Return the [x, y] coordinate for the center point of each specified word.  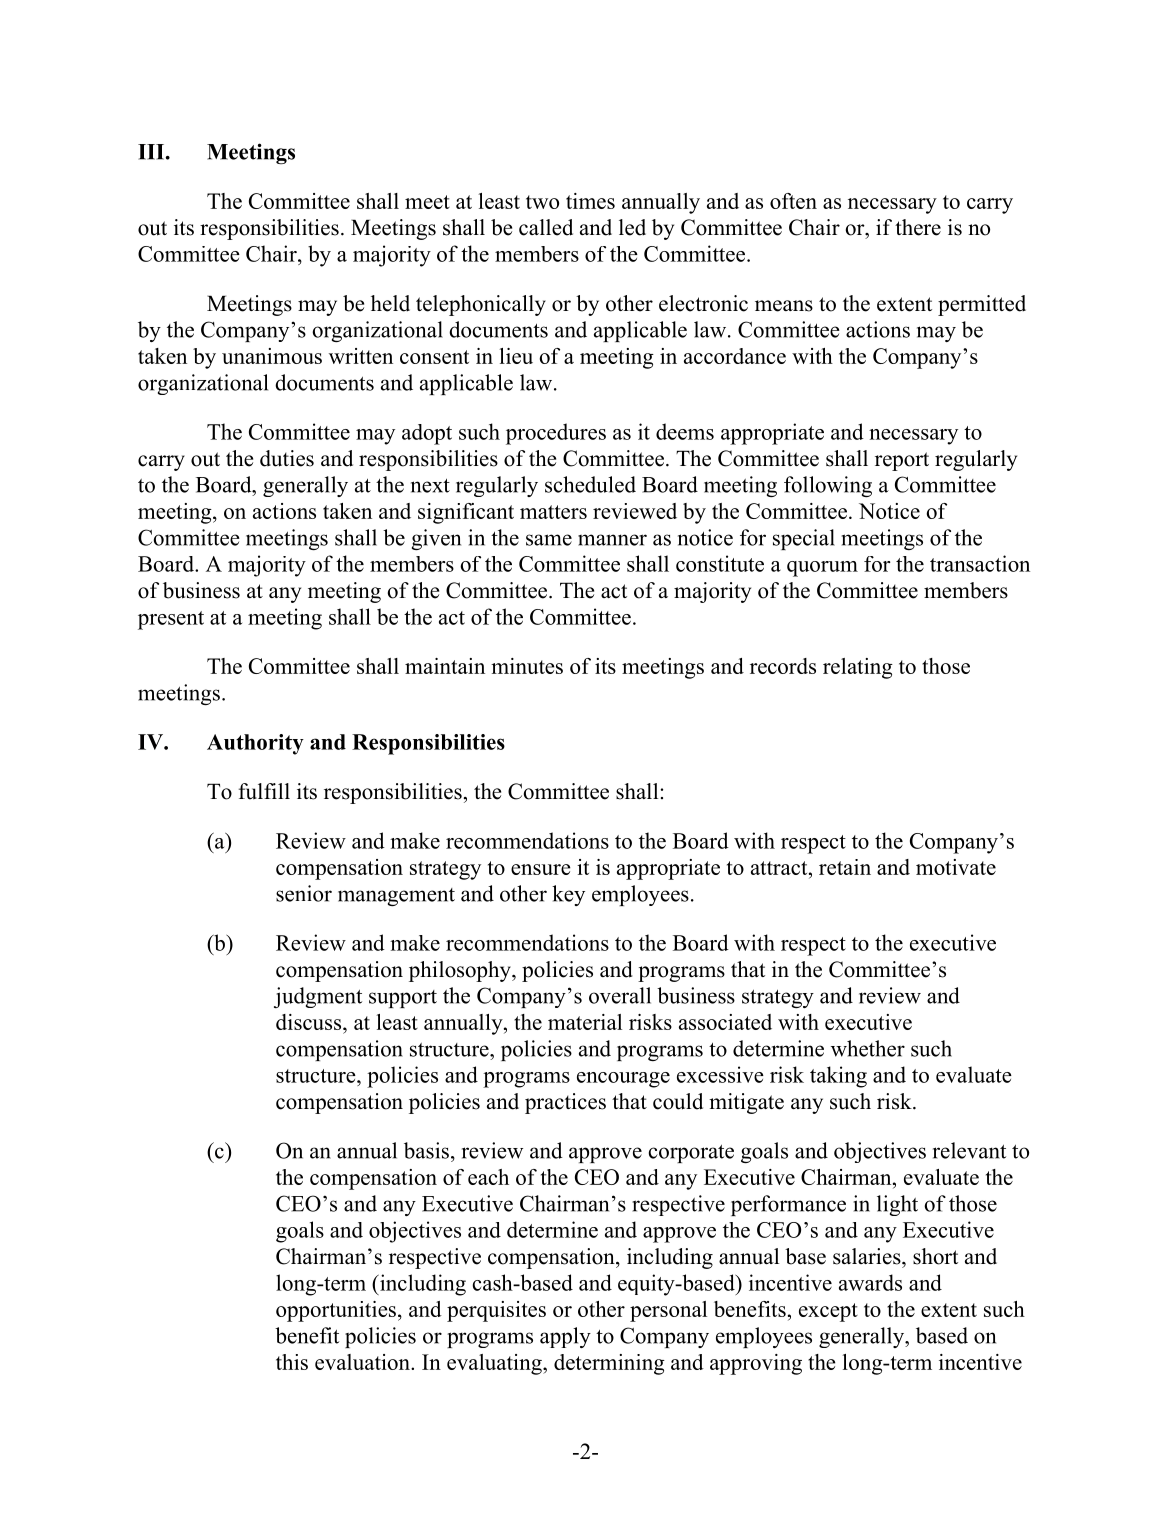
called [546, 227]
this [292, 1362]
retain [845, 867]
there [918, 227]
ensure [541, 869]
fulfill [264, 791]
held [390, 303]
